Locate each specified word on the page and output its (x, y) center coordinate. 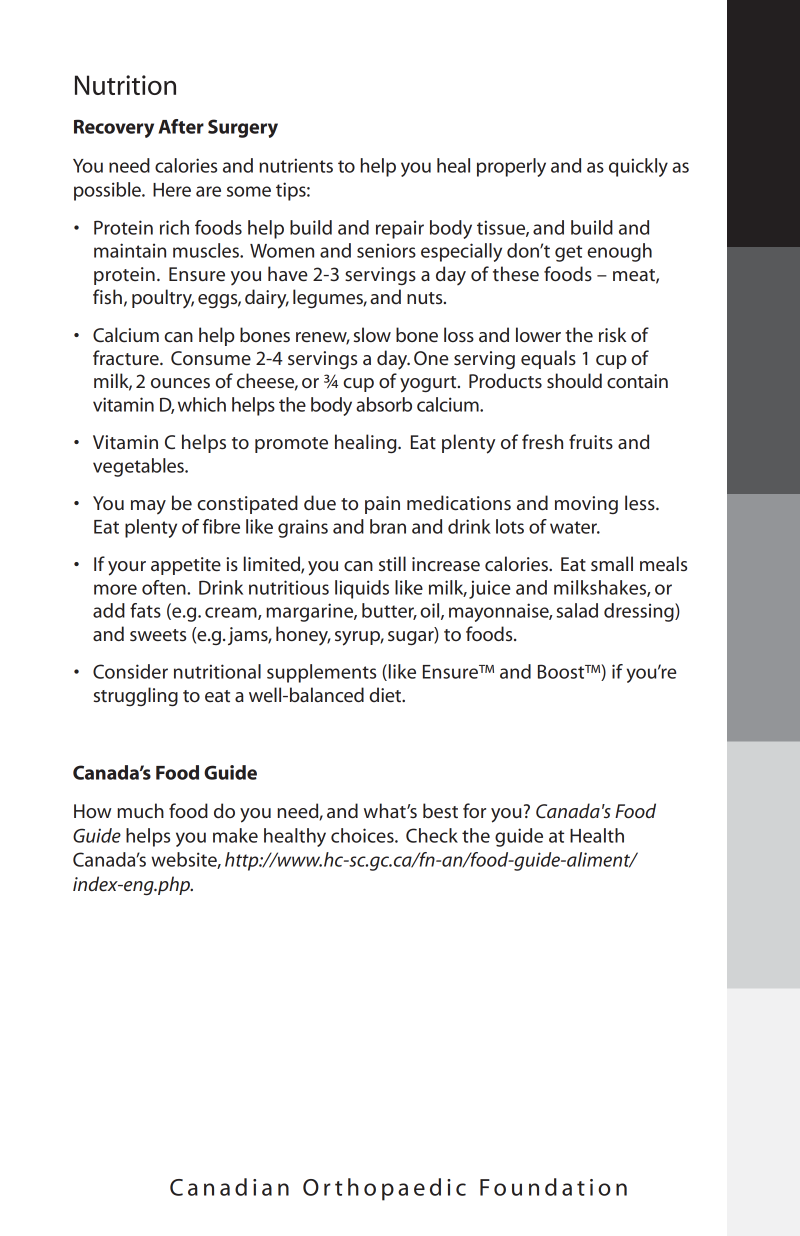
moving (586, 505)
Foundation (553, 1187)
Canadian (229, 1187)
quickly (638, 167)
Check (432, 835)
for (474, 810)
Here (172, 190)
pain (382, 505)
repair (400, 230)
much (140, 810)
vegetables (139, 467)
